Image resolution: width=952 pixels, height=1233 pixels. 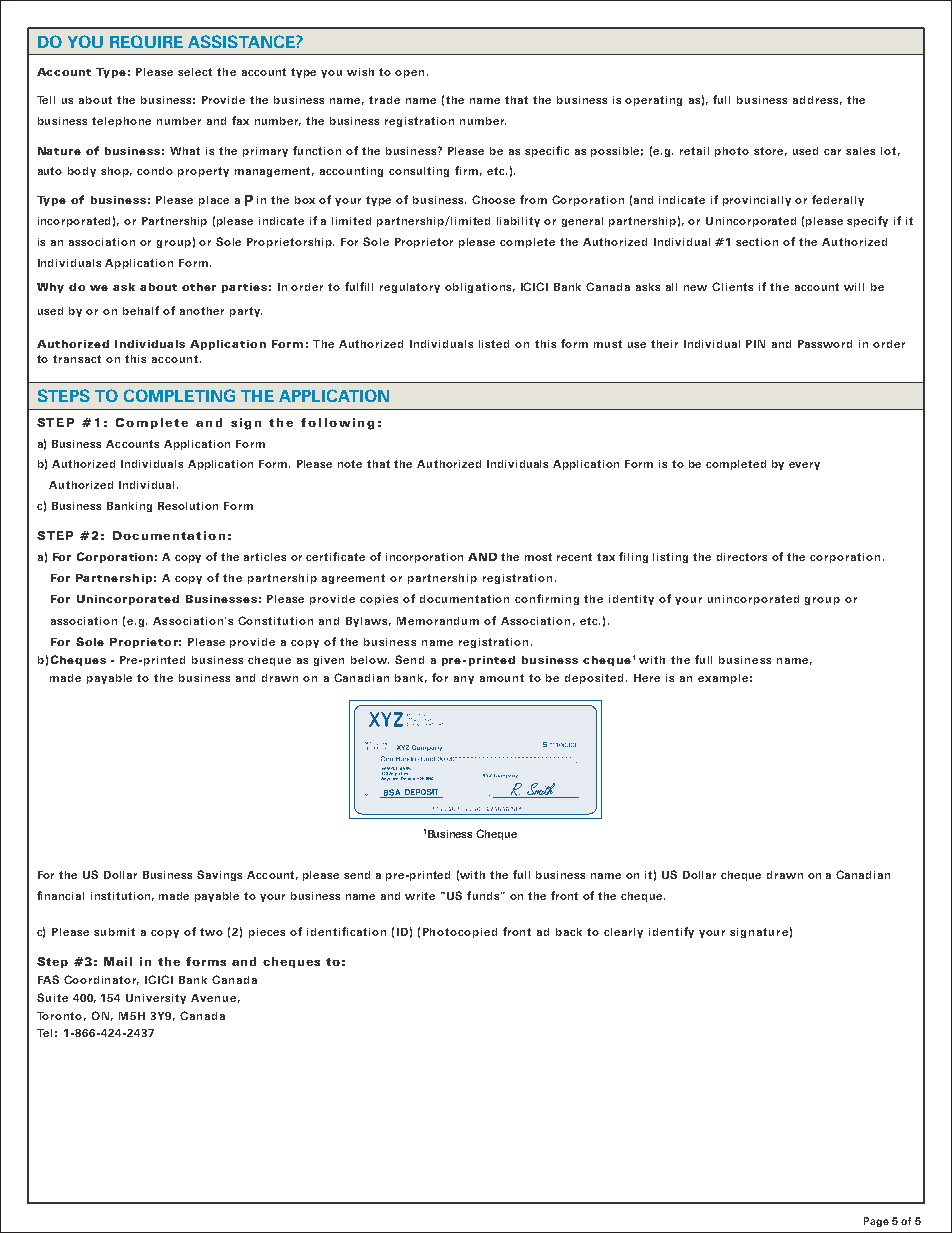 What do you see at coordinates (723, 679) in the image?
I see `example` at bounding box center [723, 679].
